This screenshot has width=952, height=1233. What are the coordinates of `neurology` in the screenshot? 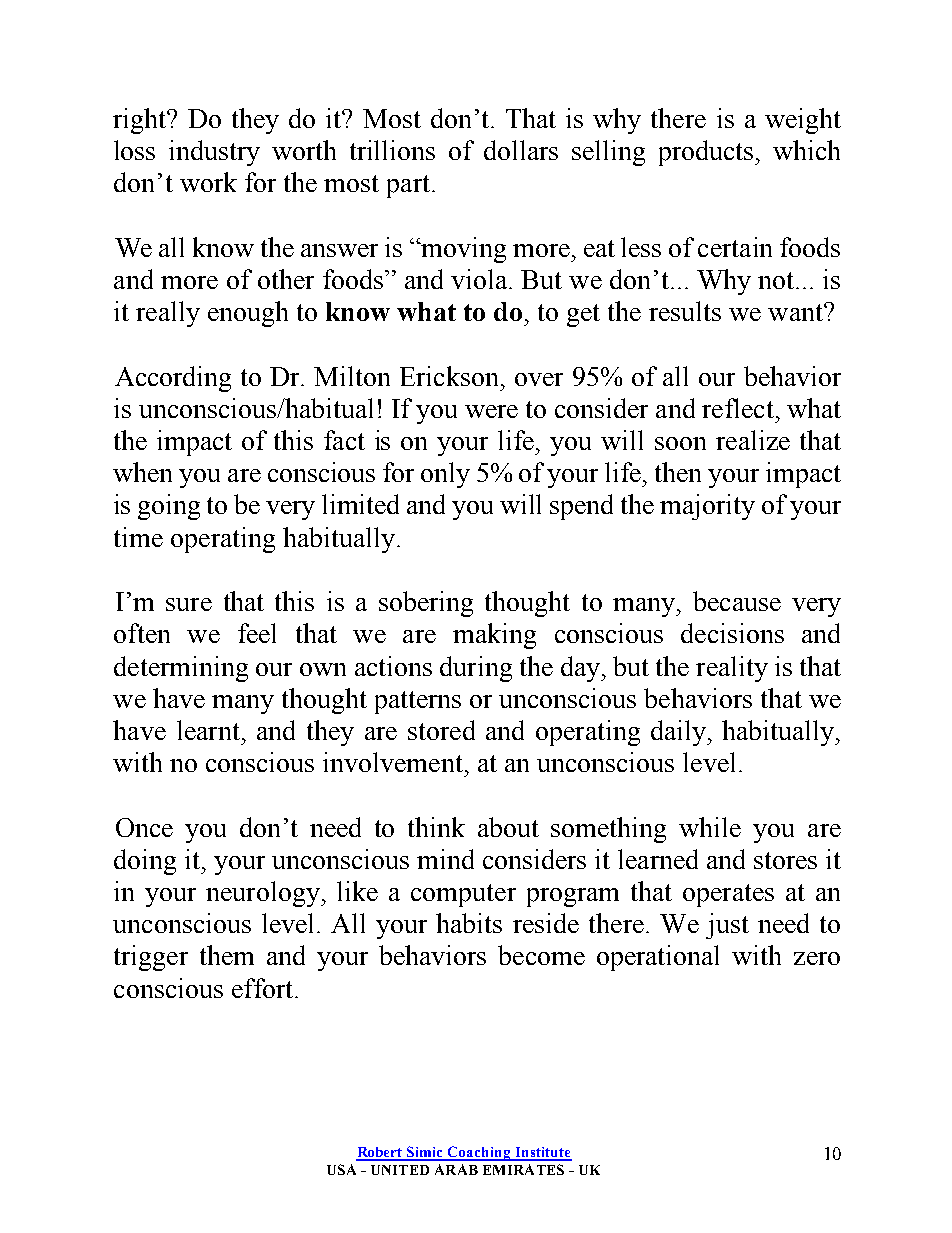 It's located at (264, 894).
